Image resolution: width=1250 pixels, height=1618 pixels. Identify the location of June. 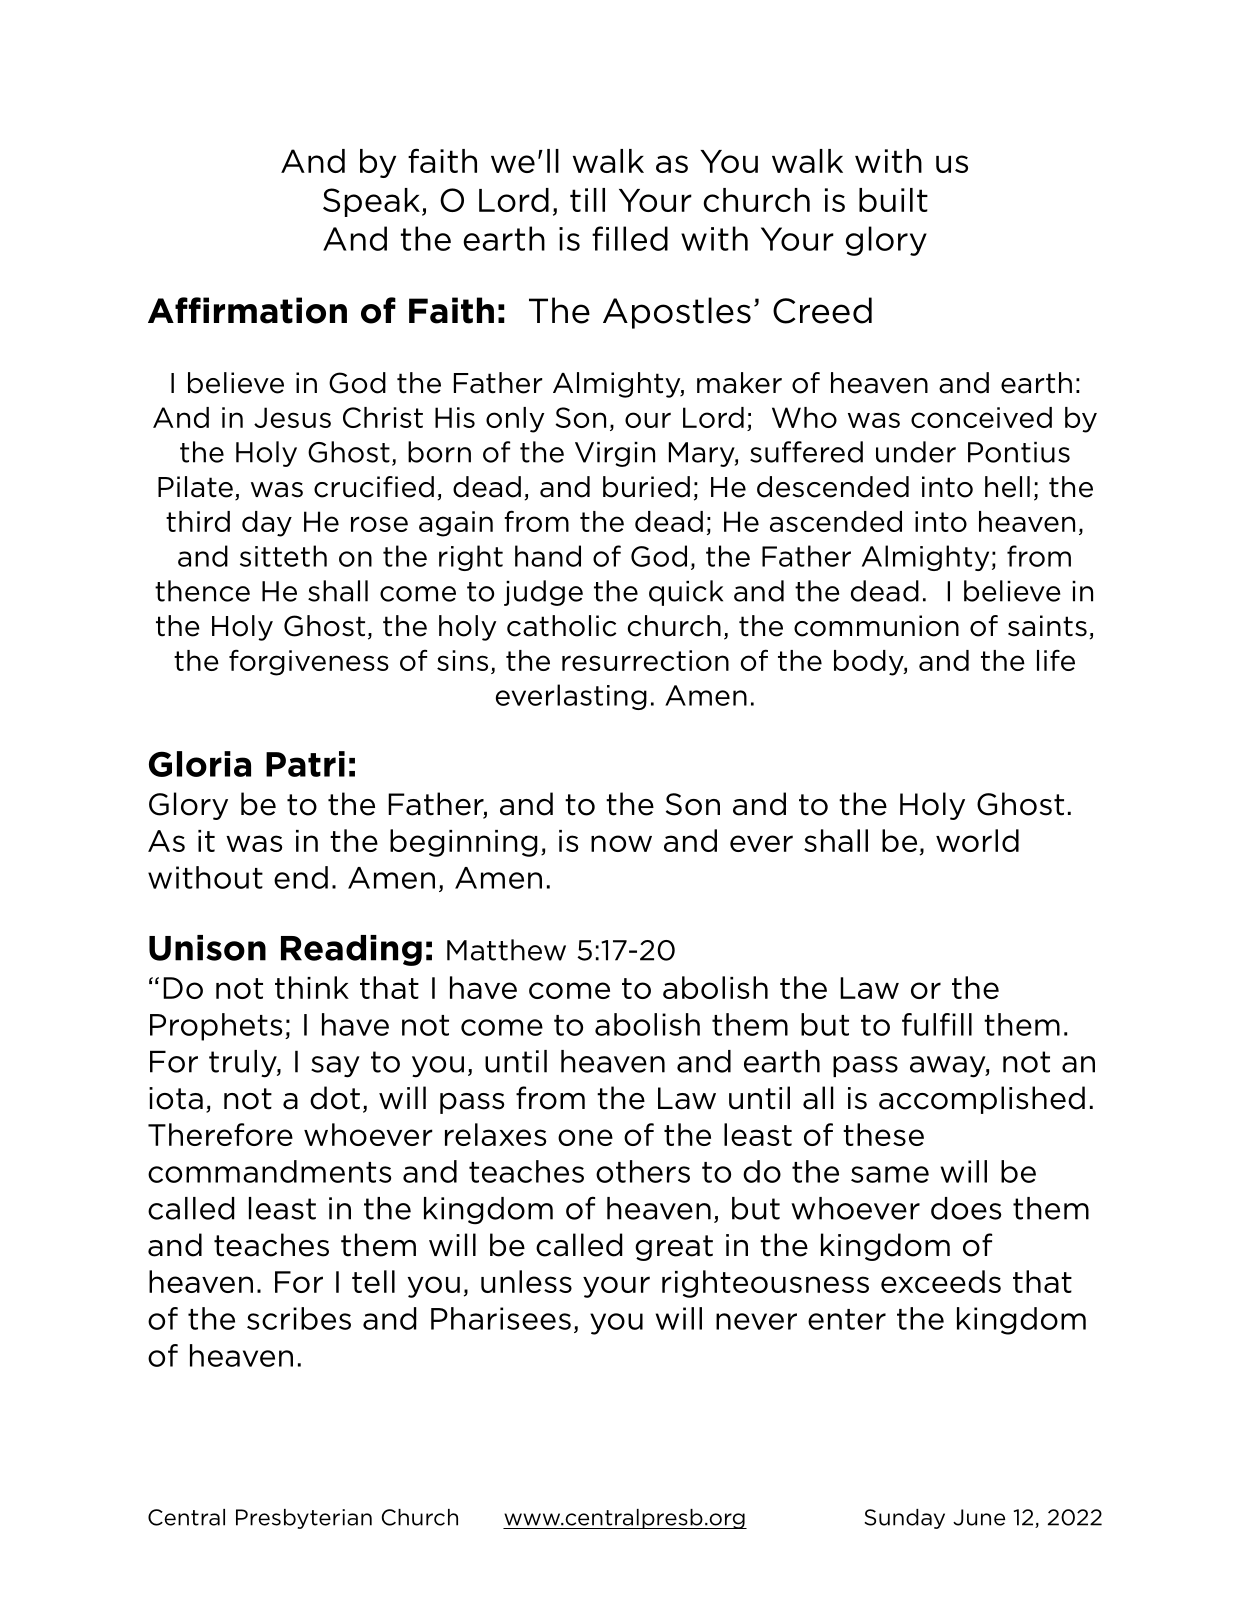
(979, 1517).
